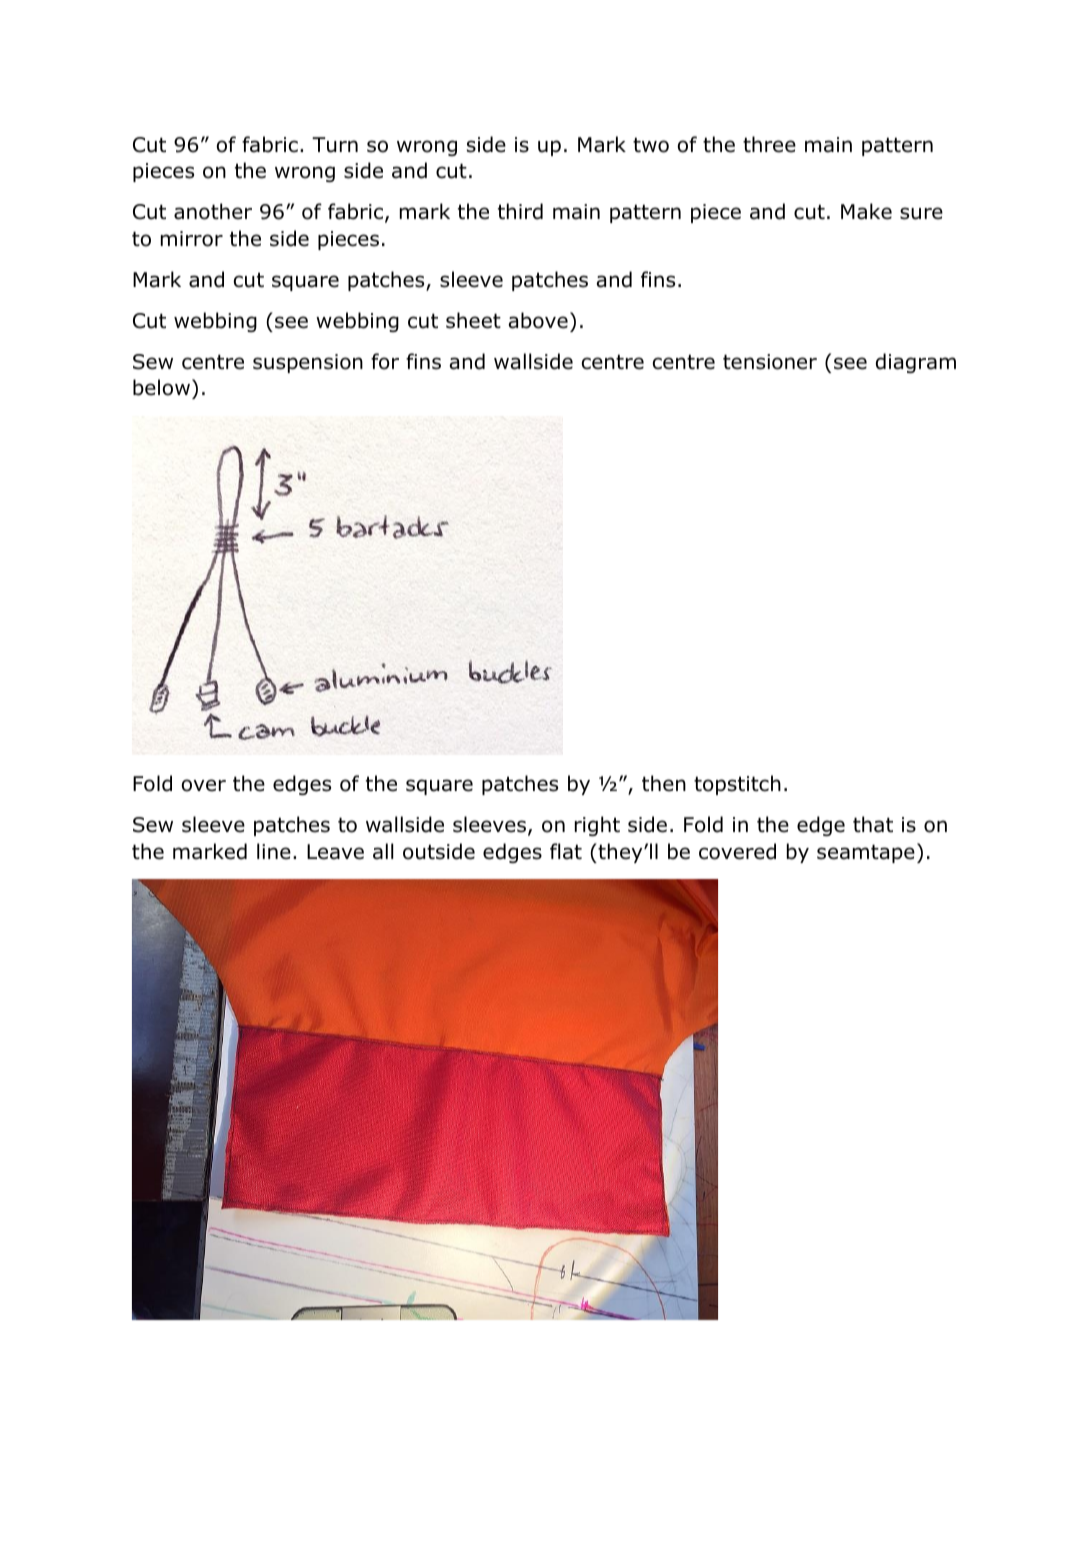 The height and width of the image is (1542, 1090). I want to click on that, so click(873, 824).
